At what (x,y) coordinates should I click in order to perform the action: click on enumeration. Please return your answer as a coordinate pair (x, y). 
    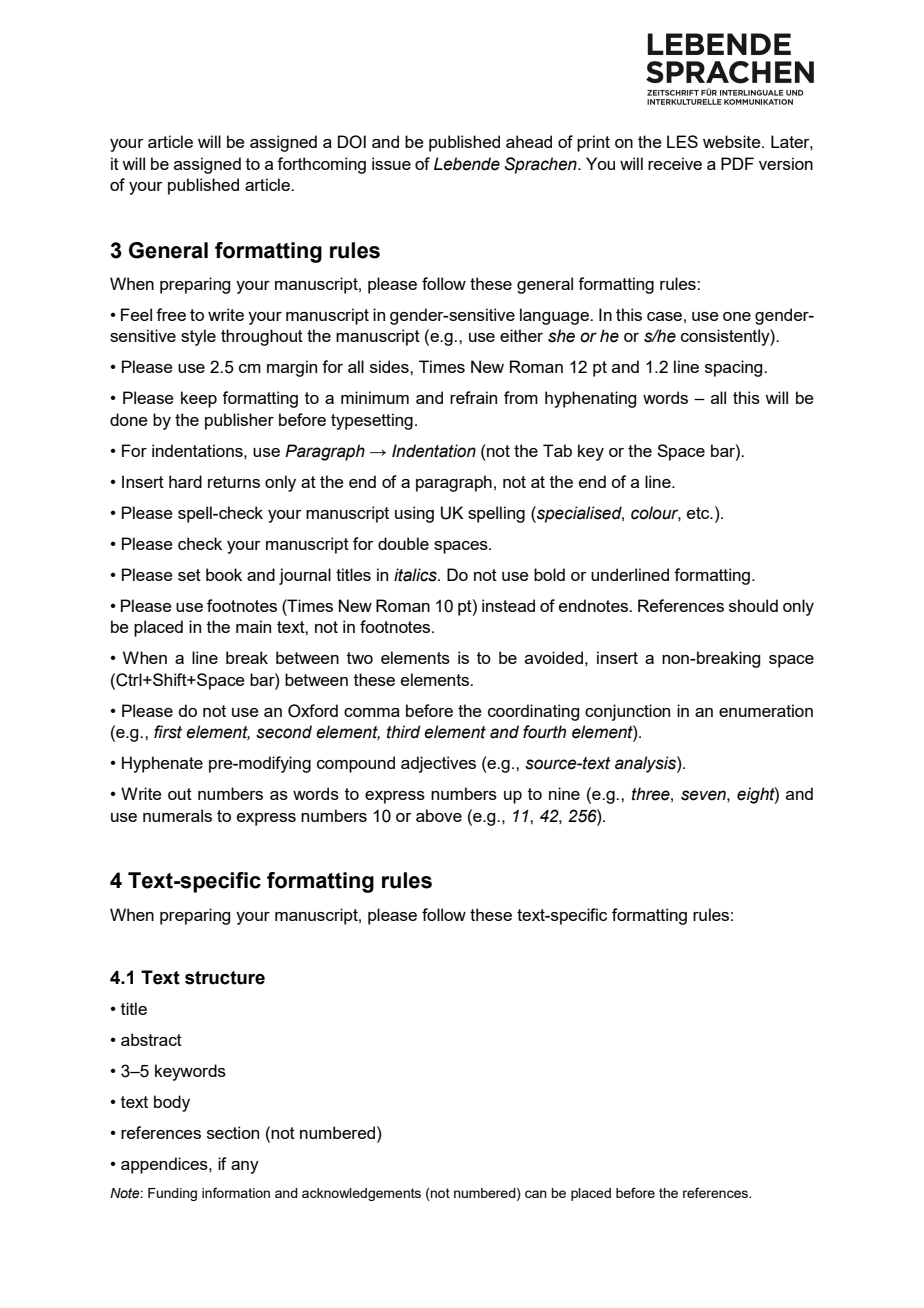
    Looking at the image, I should click on (766, 710).
